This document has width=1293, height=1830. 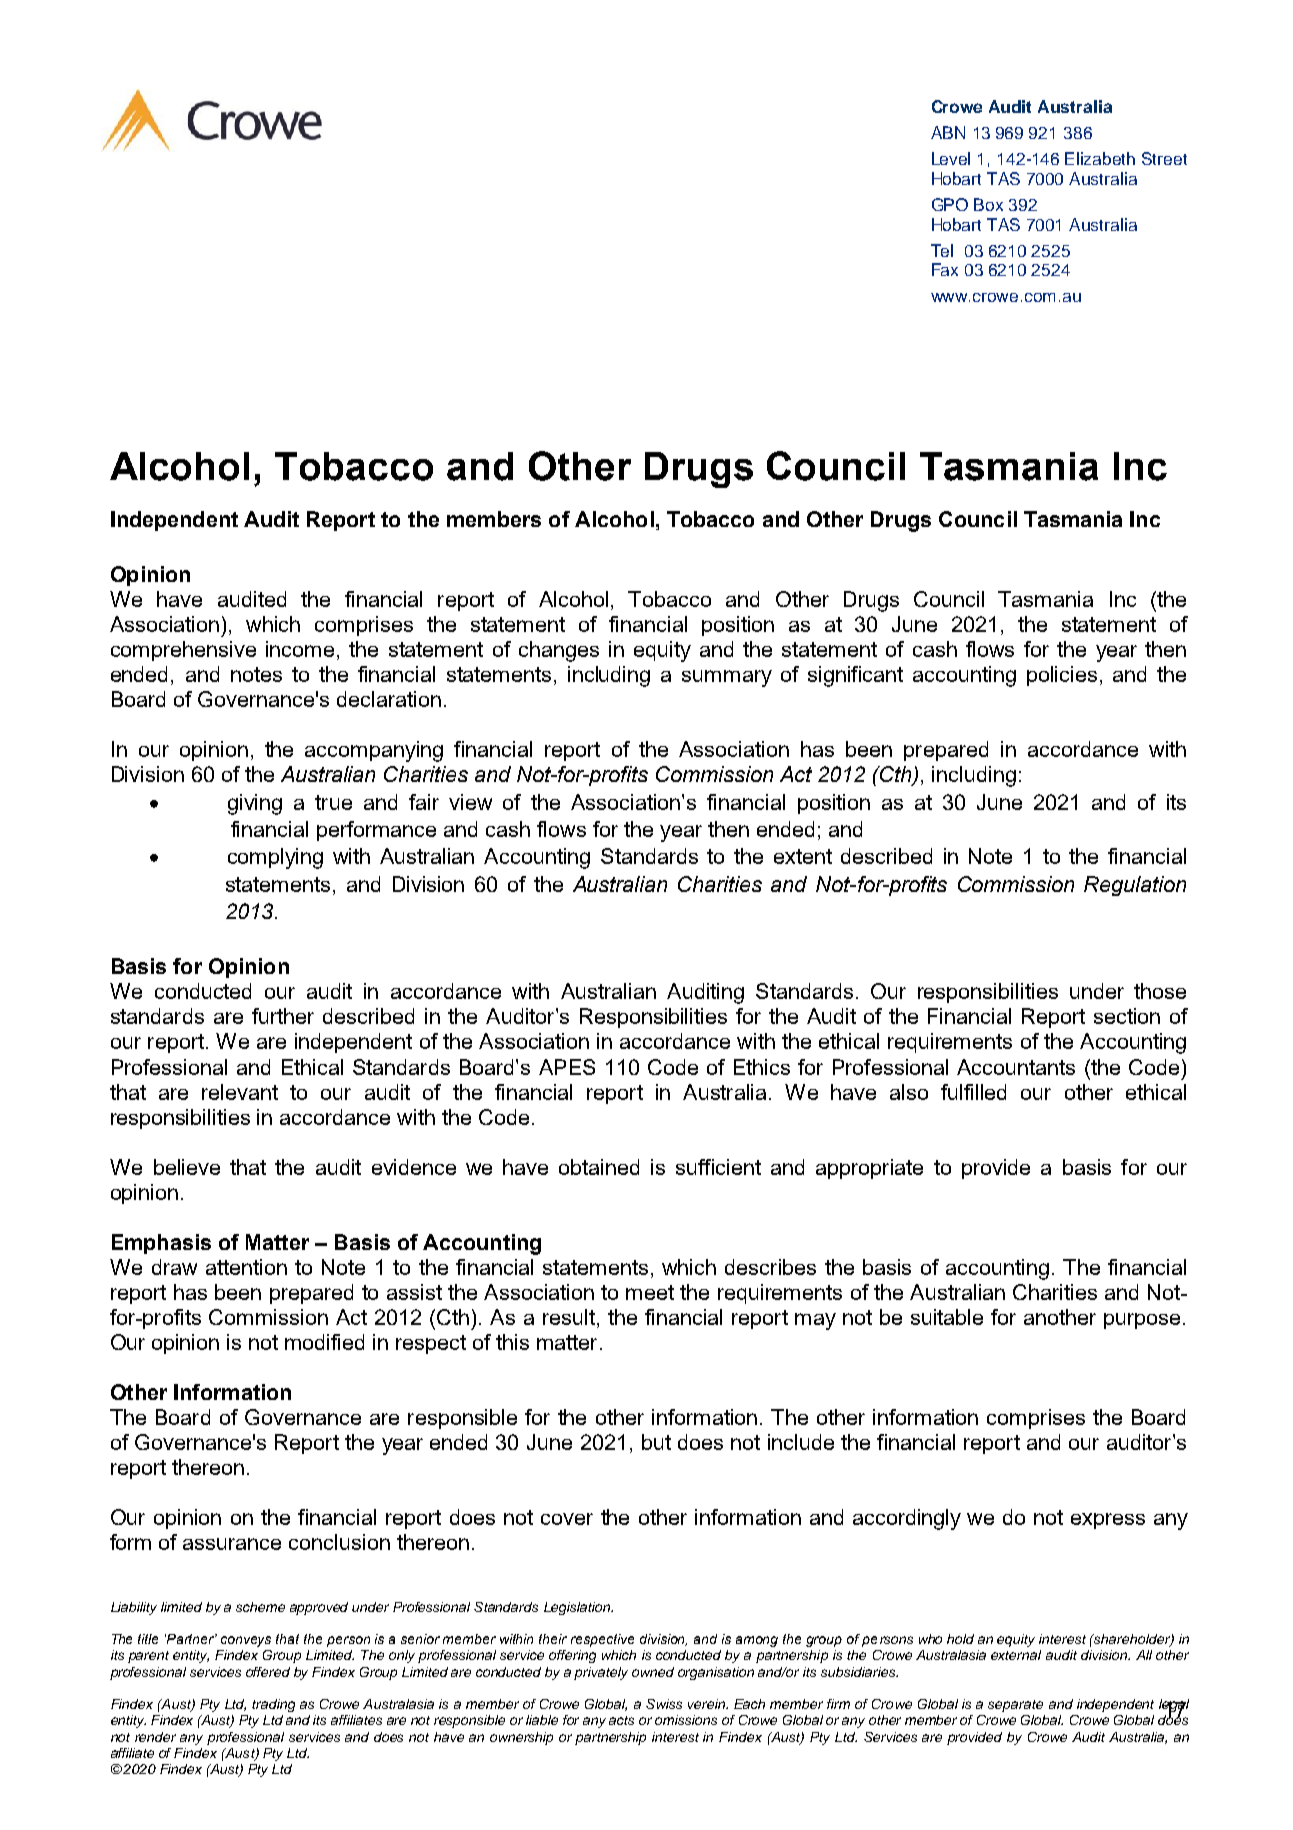 I want to click on separate, so click(x=1015, y=1706).
